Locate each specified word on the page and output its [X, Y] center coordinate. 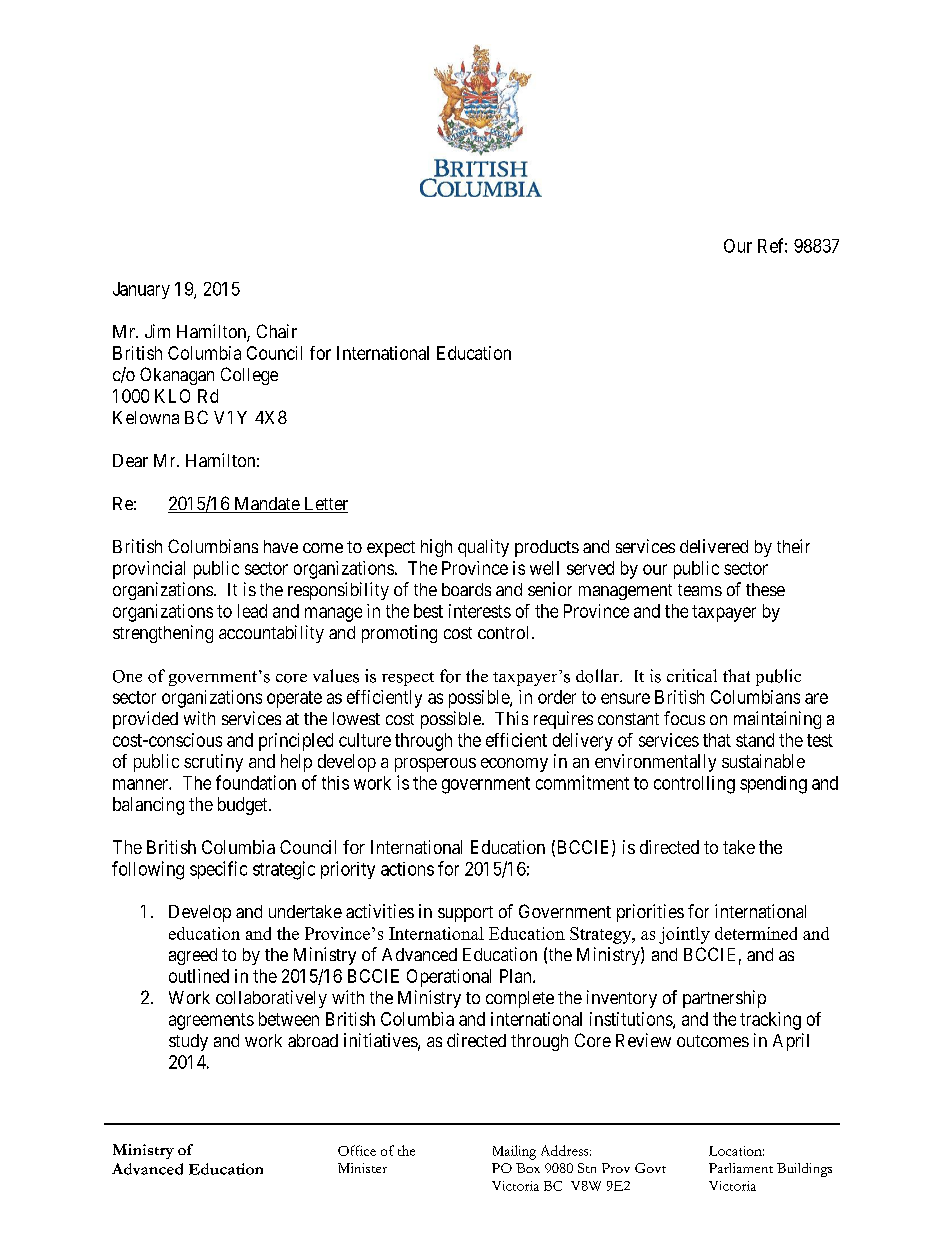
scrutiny [213, 763]
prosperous [435, 765]
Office [357, 1150]
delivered [714, 546]
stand [755, 740]
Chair [277, 331]
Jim [157, 331]
